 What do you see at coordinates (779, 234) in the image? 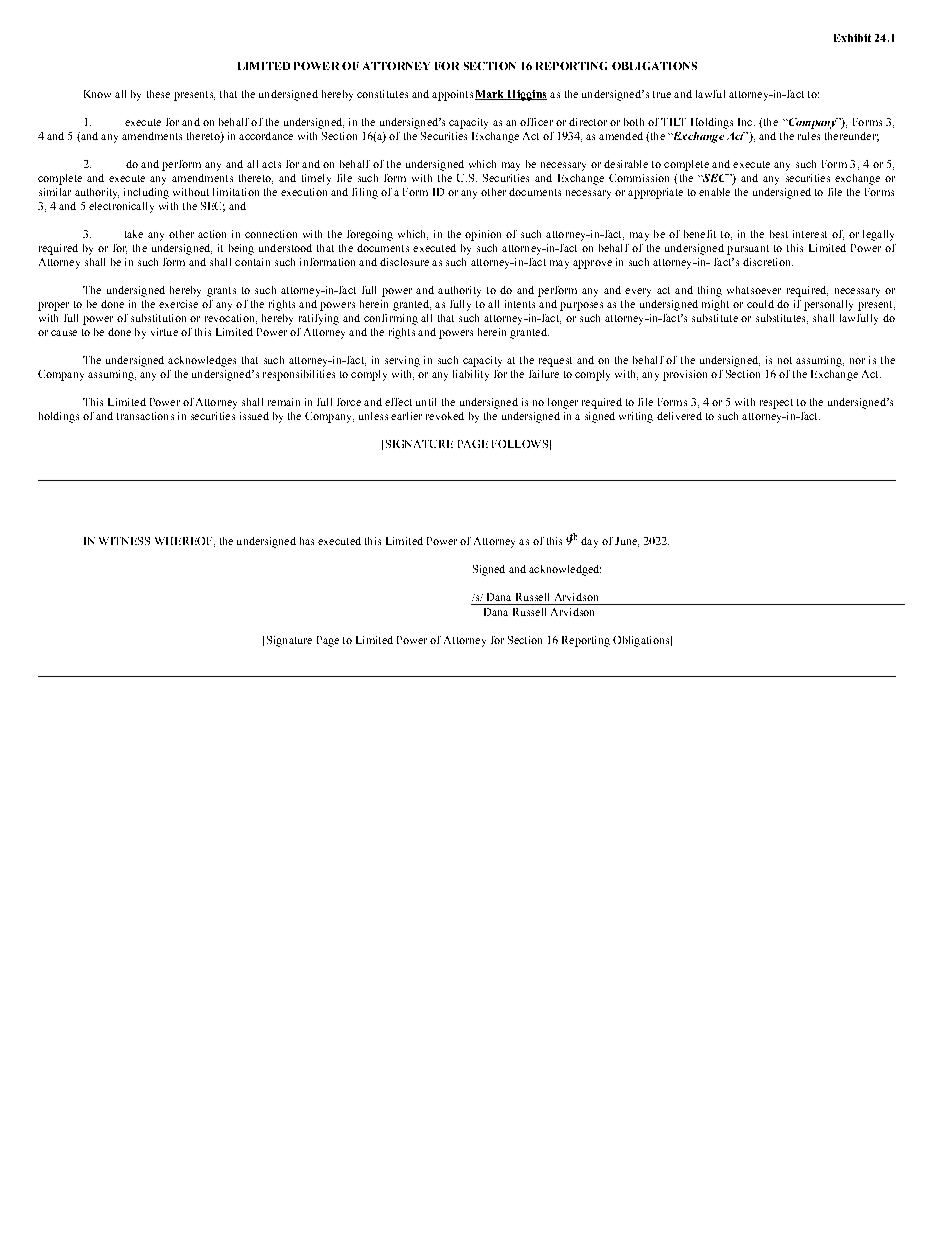
I see `best` at bounding box center [779, 234].
